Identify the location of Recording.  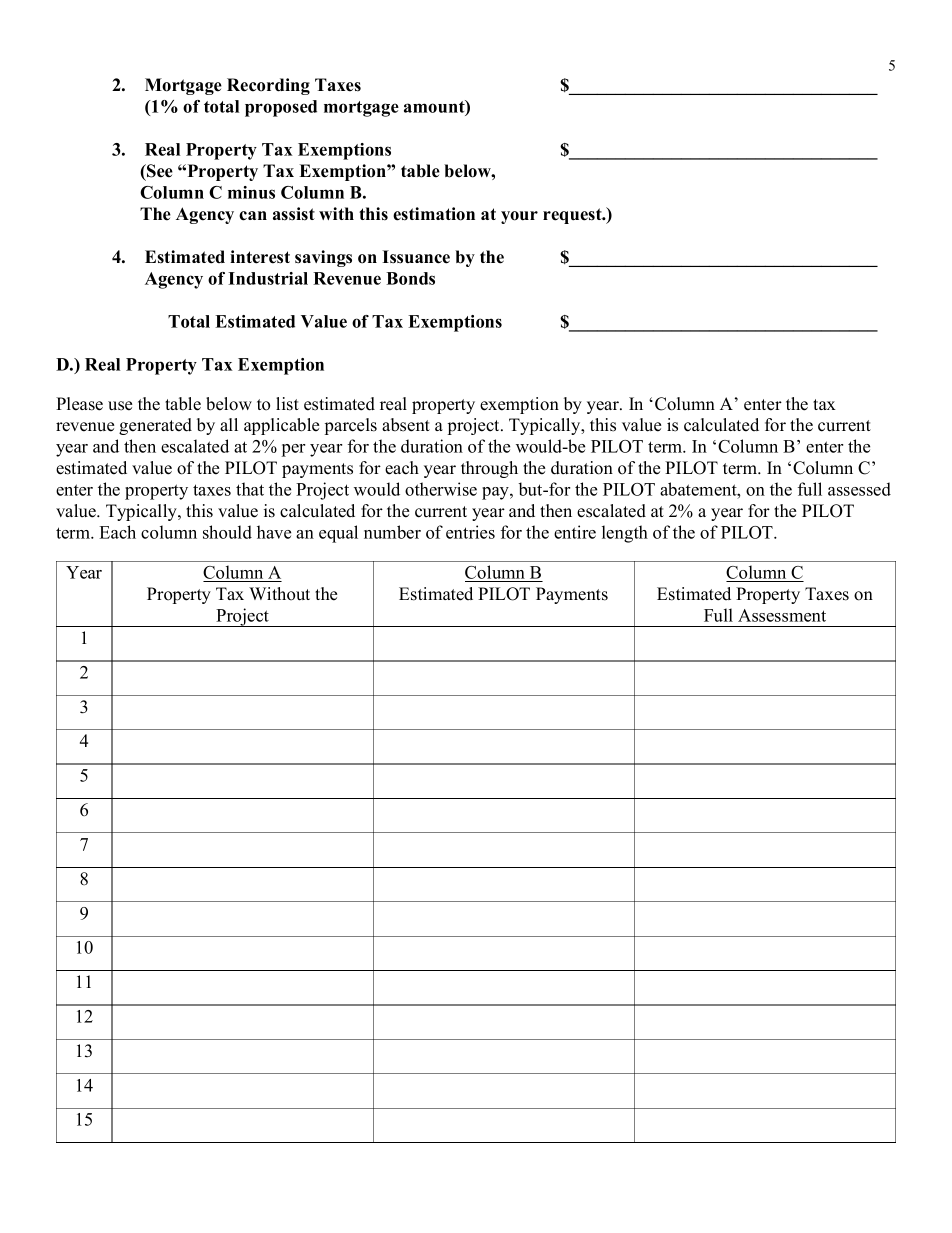
(268, 86).
